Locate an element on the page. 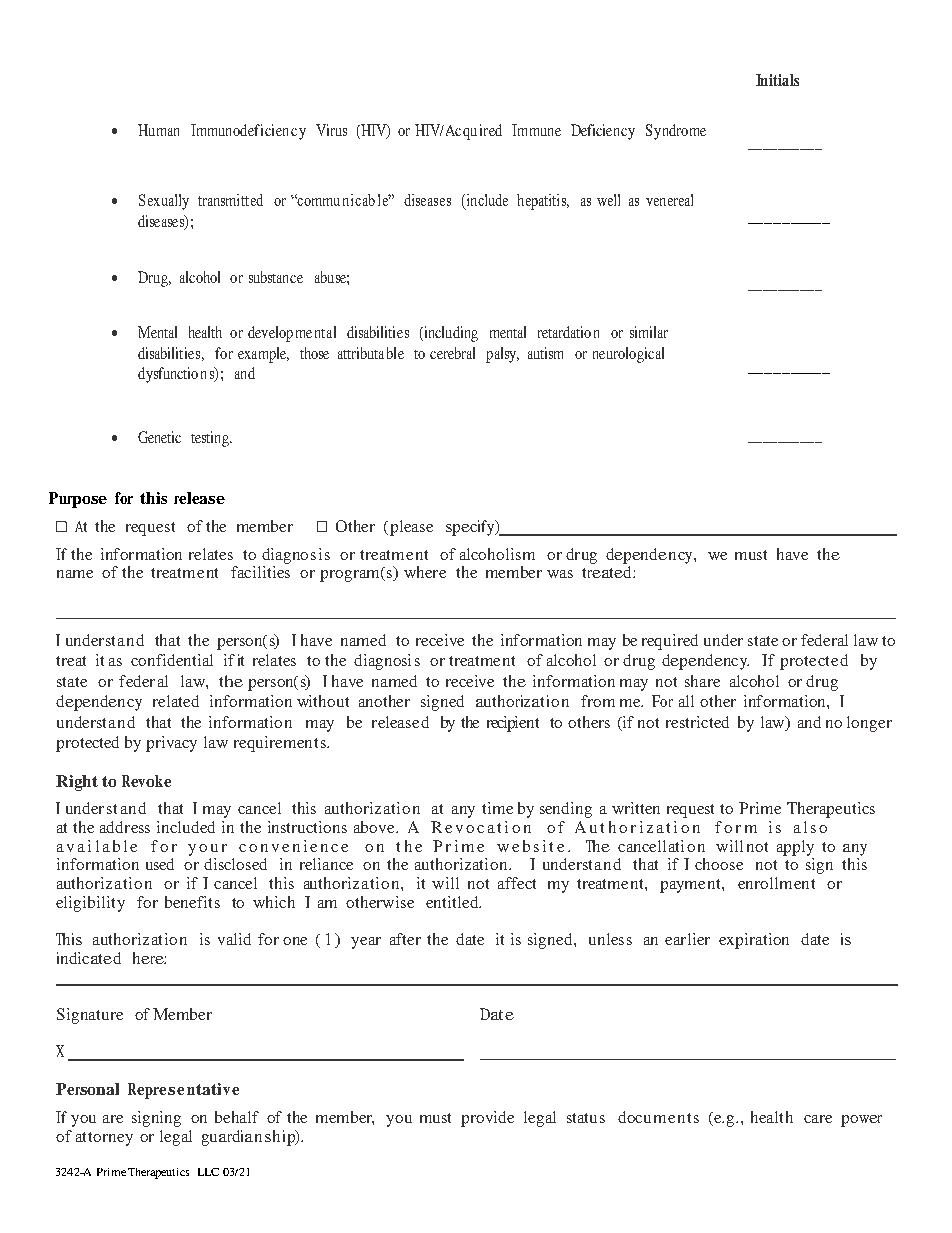  was is located at coordinates (560, 574).
